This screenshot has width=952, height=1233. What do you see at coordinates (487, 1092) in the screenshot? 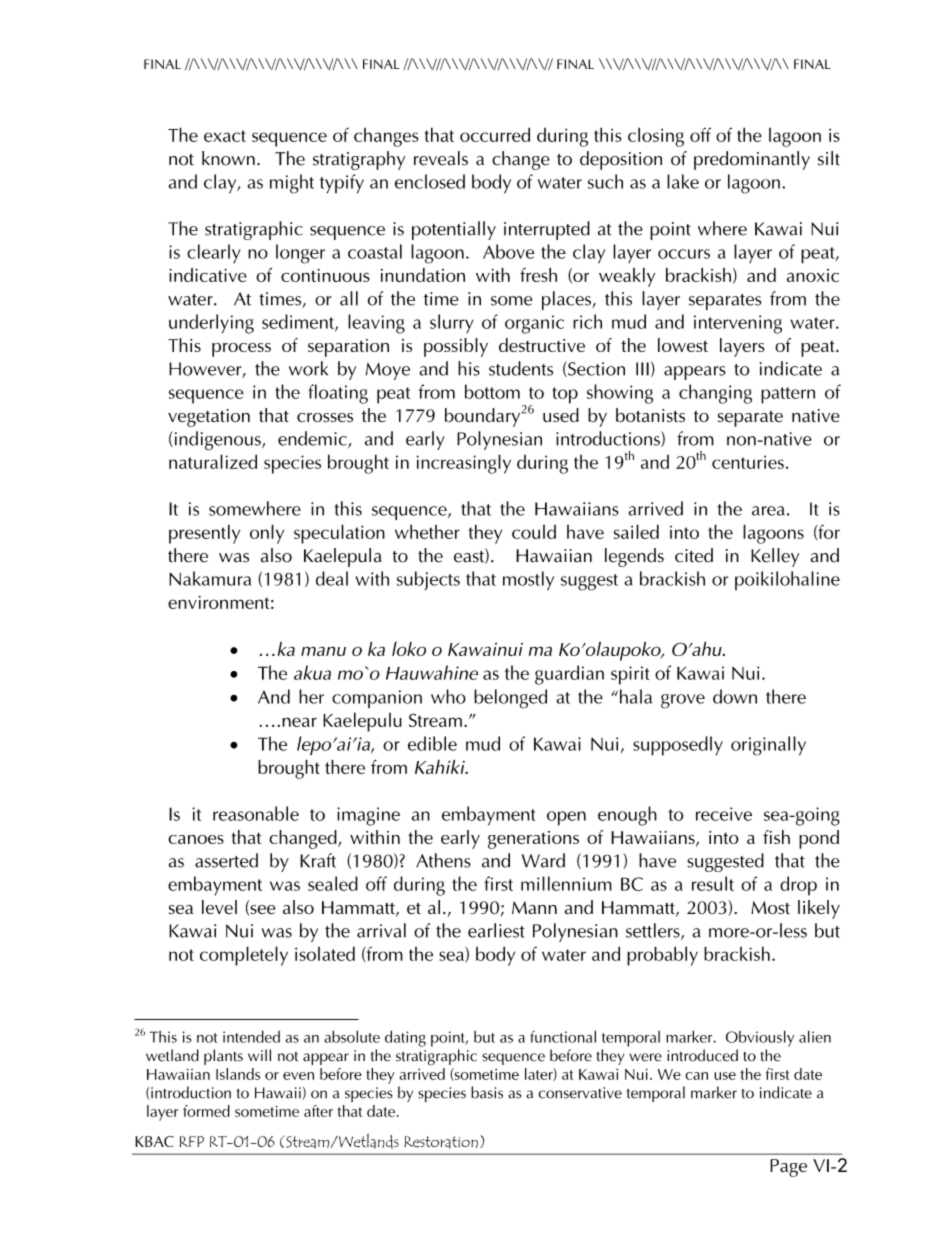
I see `basis` at bounding box center [487, 1092].
